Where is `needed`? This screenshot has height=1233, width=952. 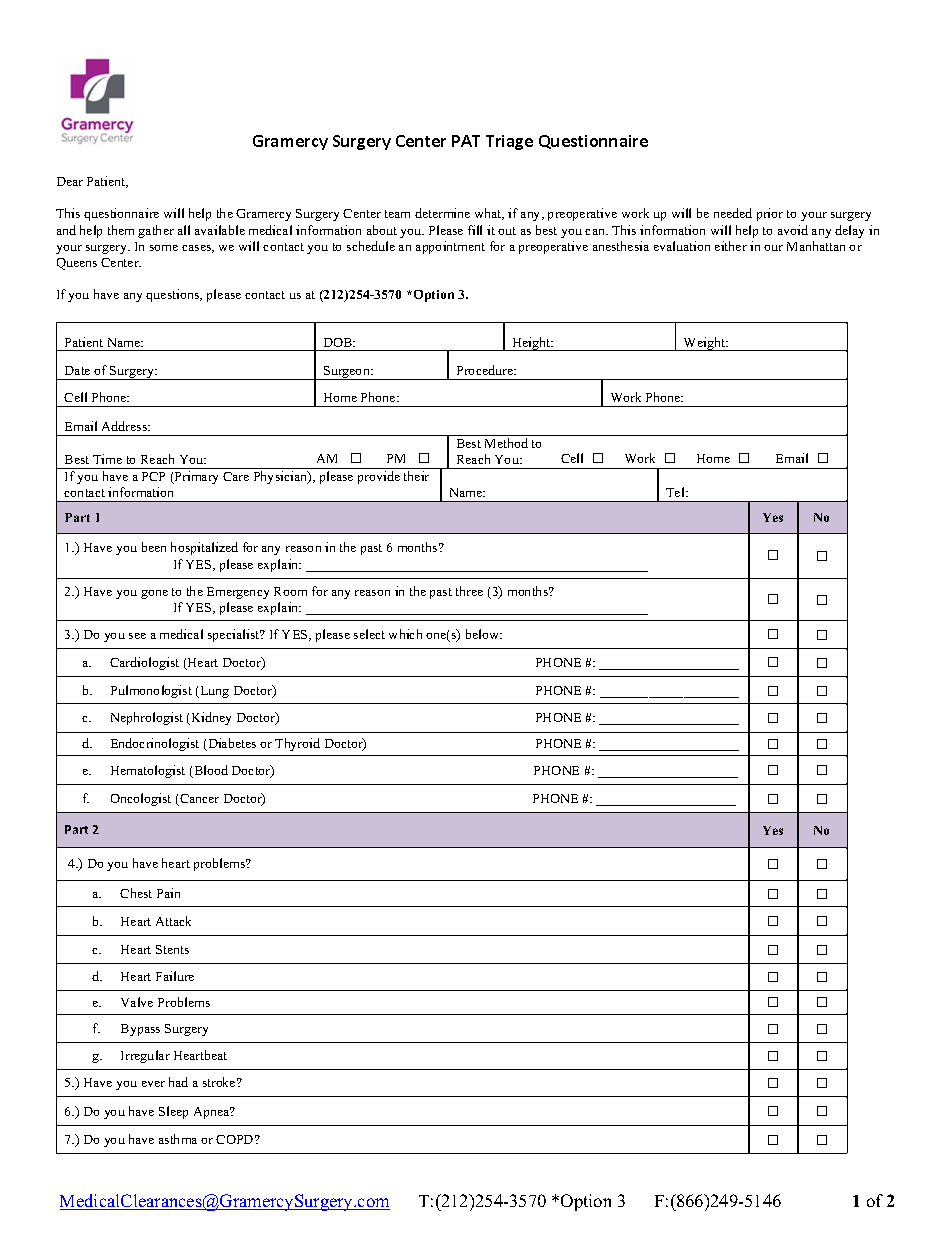 needed is located at coordinates (733, 213).
